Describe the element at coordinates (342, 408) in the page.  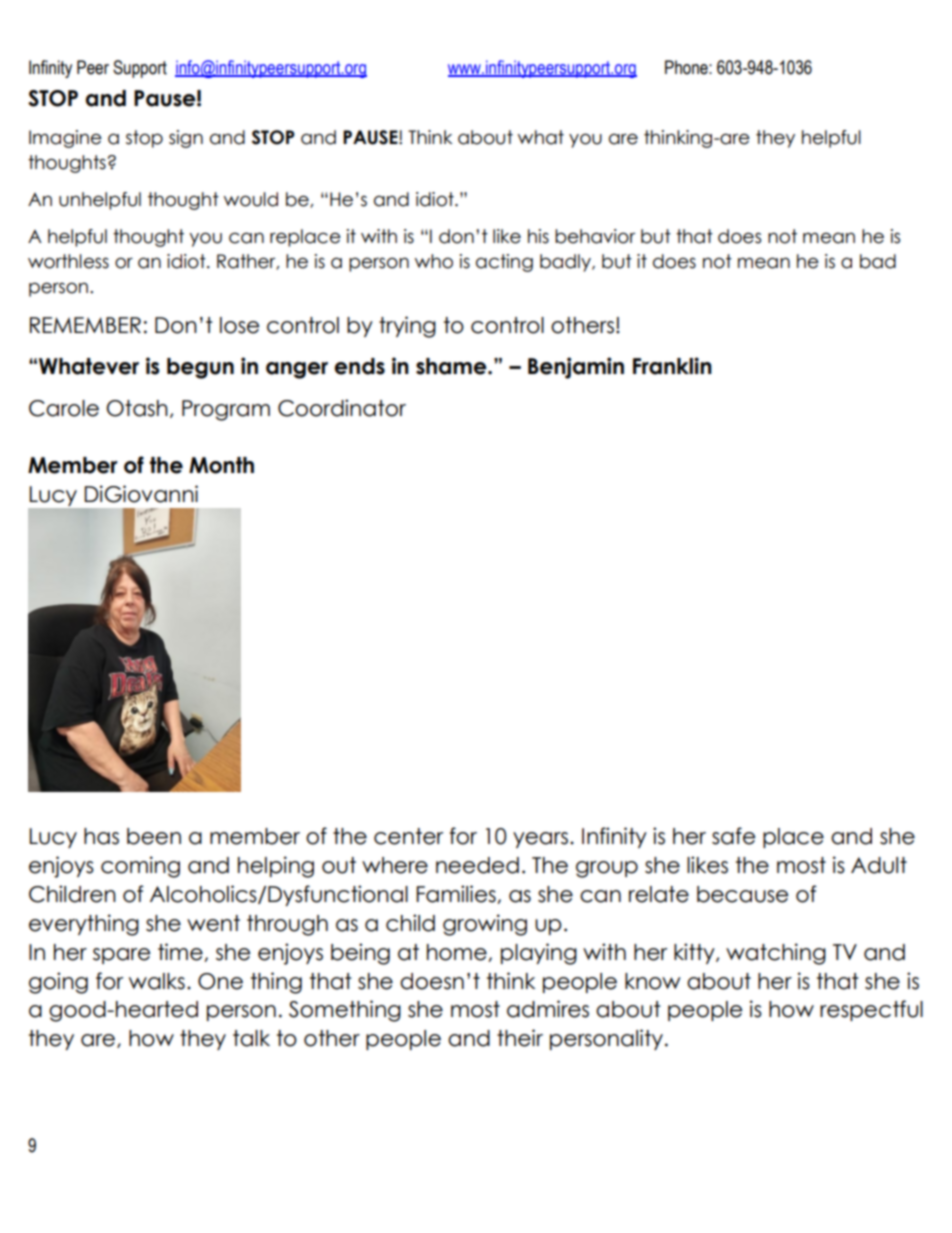
I see `Coordinator` at that location.
